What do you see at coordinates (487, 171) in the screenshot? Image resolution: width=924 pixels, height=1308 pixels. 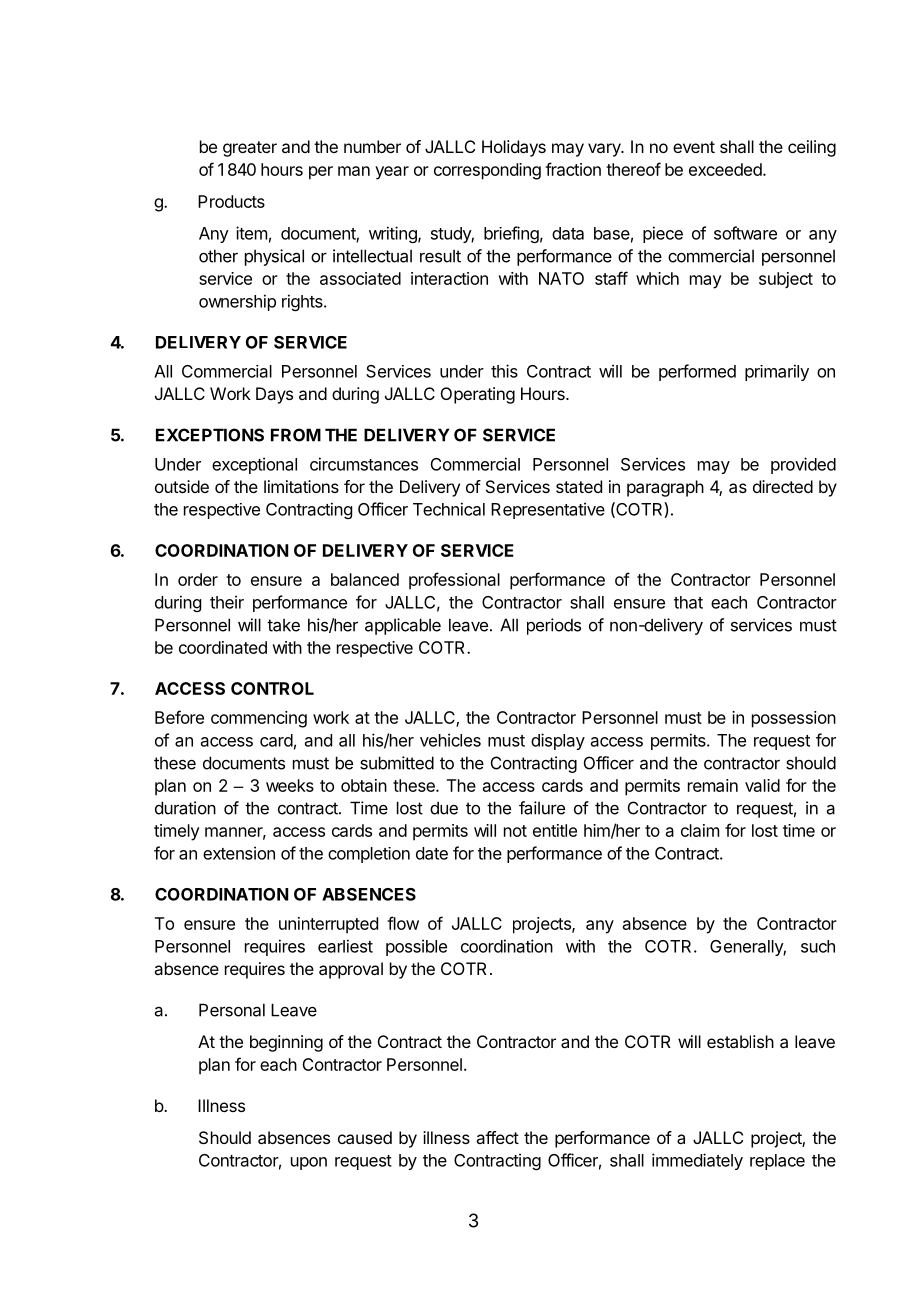 I see `corresponding` at bounding box center [487, 171].
